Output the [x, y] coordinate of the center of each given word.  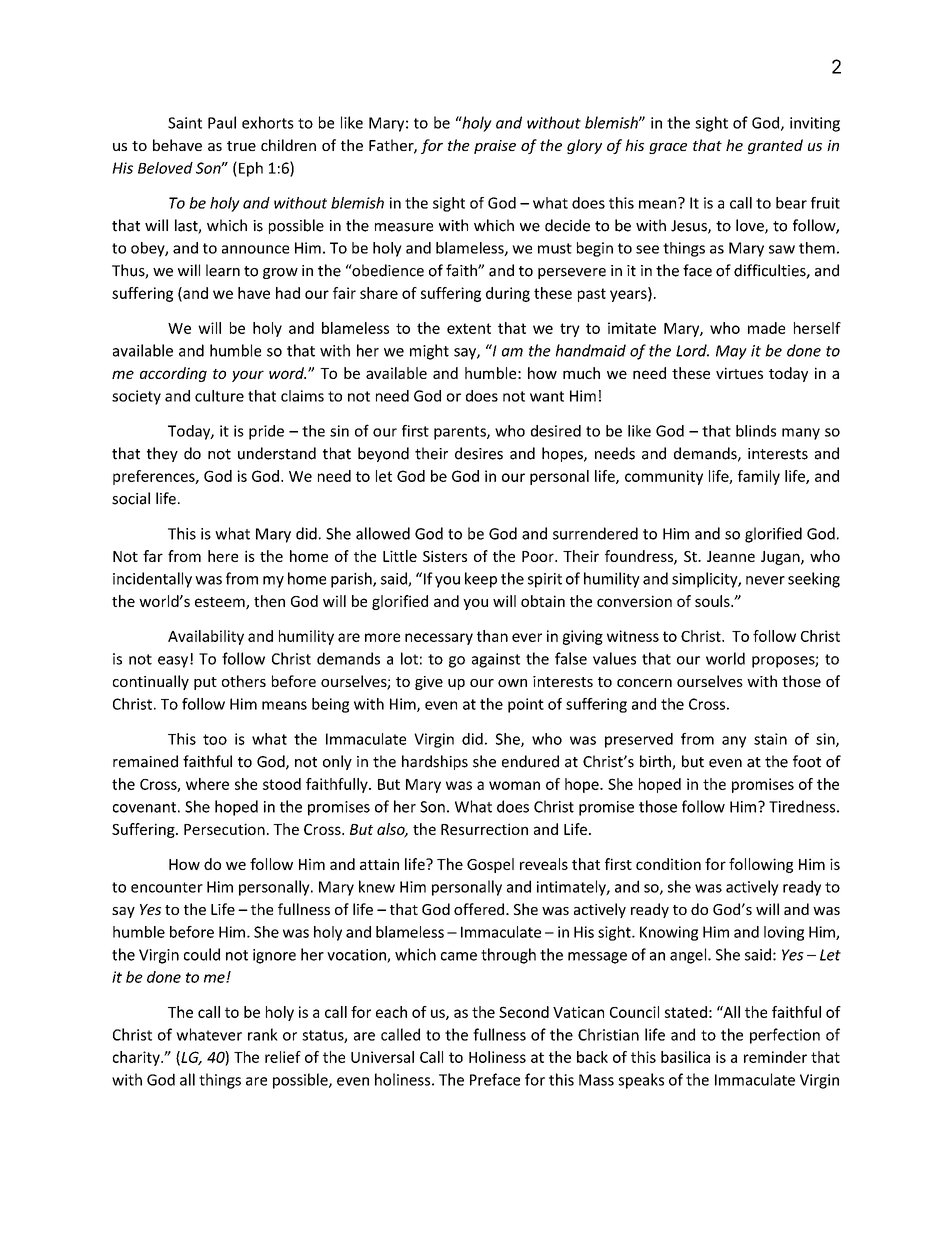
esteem [221, 603]
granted [775, 146]
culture [219, 396]
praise [495, 147]
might [429, 352]
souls [713, 601]
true [241, 146]
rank [263, 1034]
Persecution [224, 829]
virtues [739, 373]
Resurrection [484, 829]
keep [481, 580]
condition [668, 864]
